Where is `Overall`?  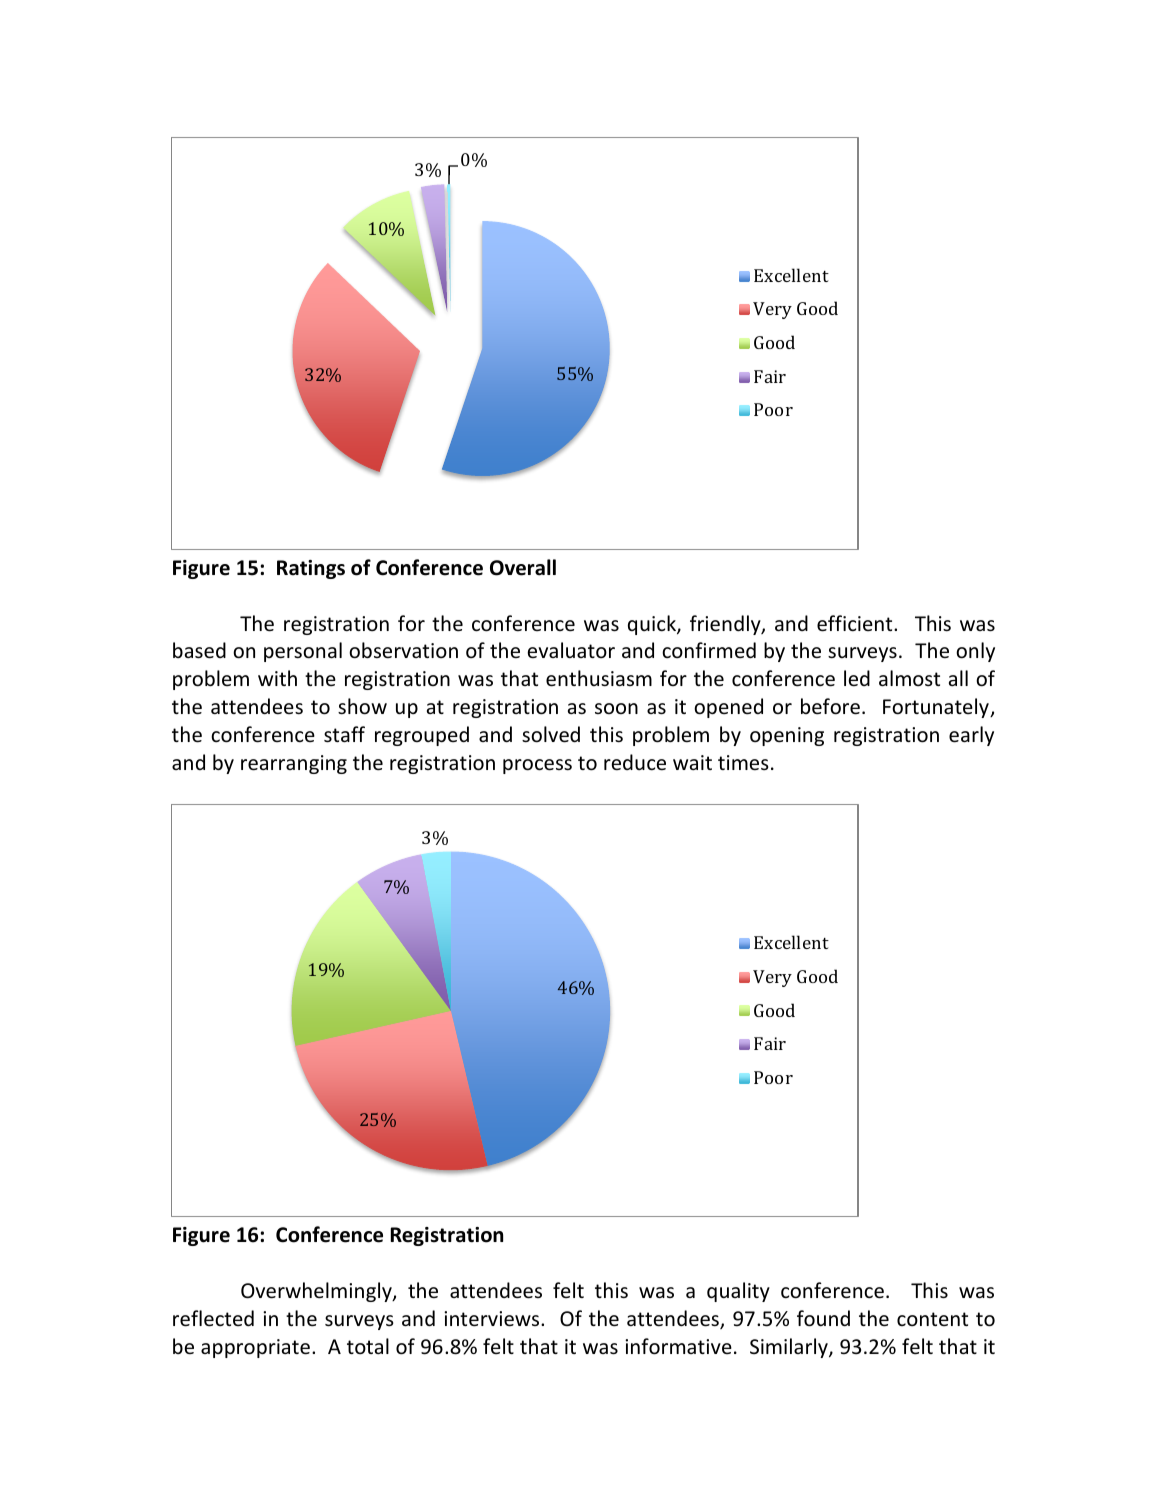
Overall is located at coordinates (523, 567).
